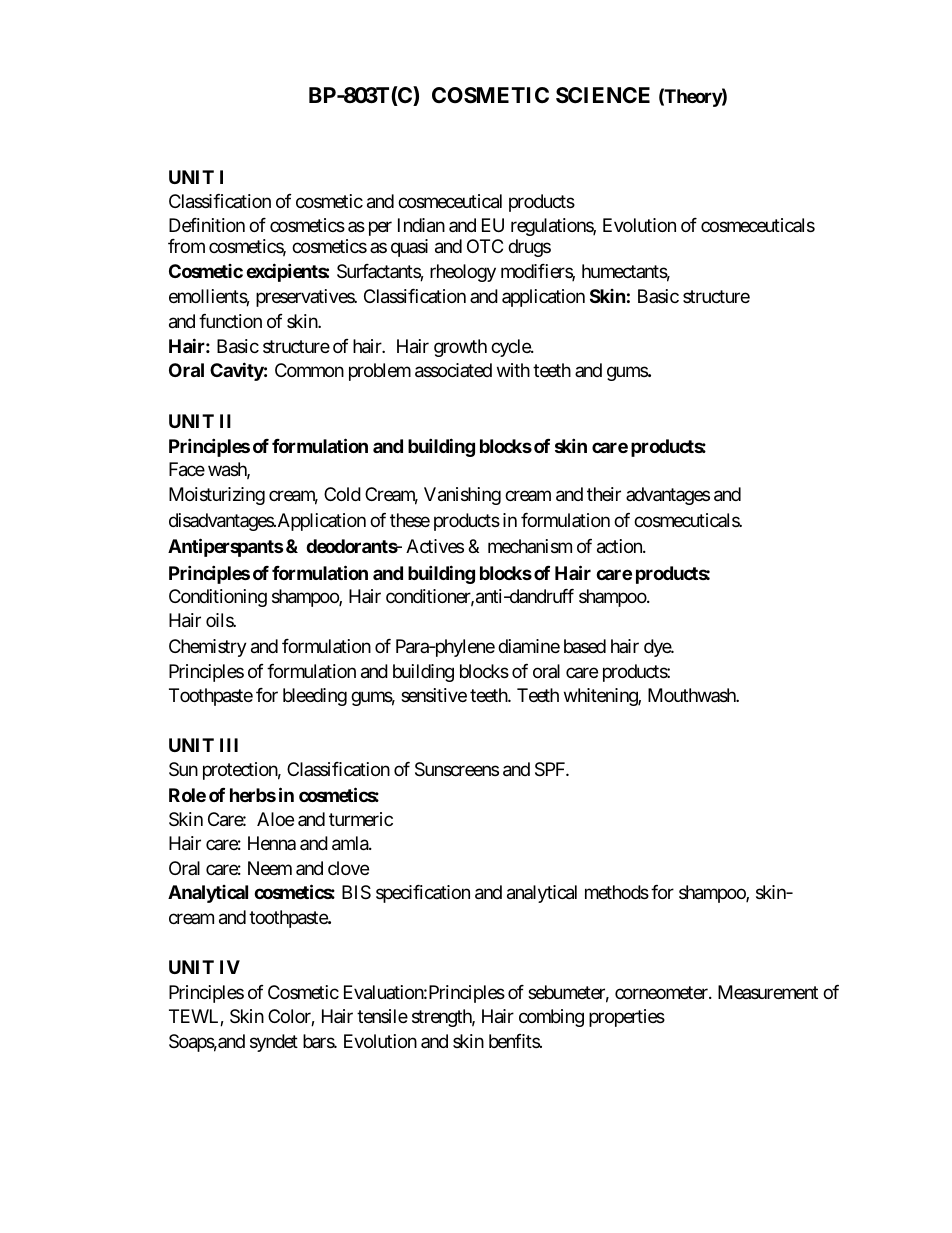 This page has height=1233, width=952. Describe the element at coordinates (270, 868) in the page. I see `Neem` at that location.
